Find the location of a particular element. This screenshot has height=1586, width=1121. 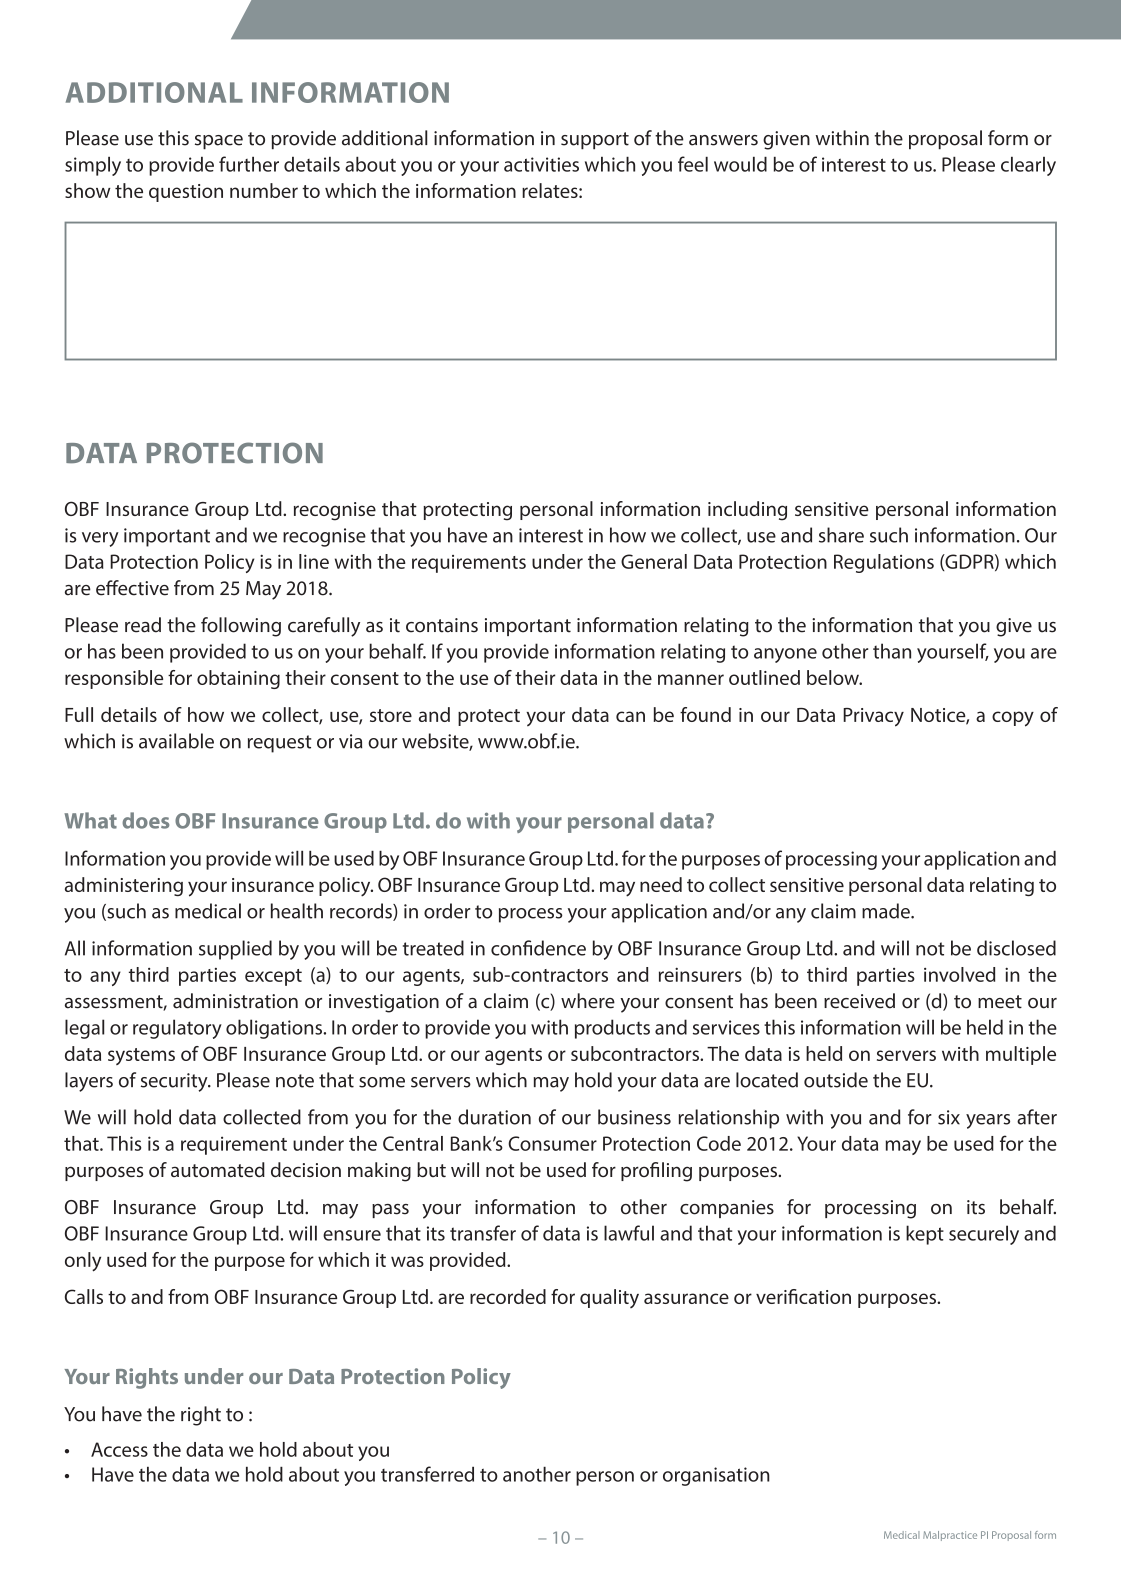

made is located at coordinates (887, 911).
